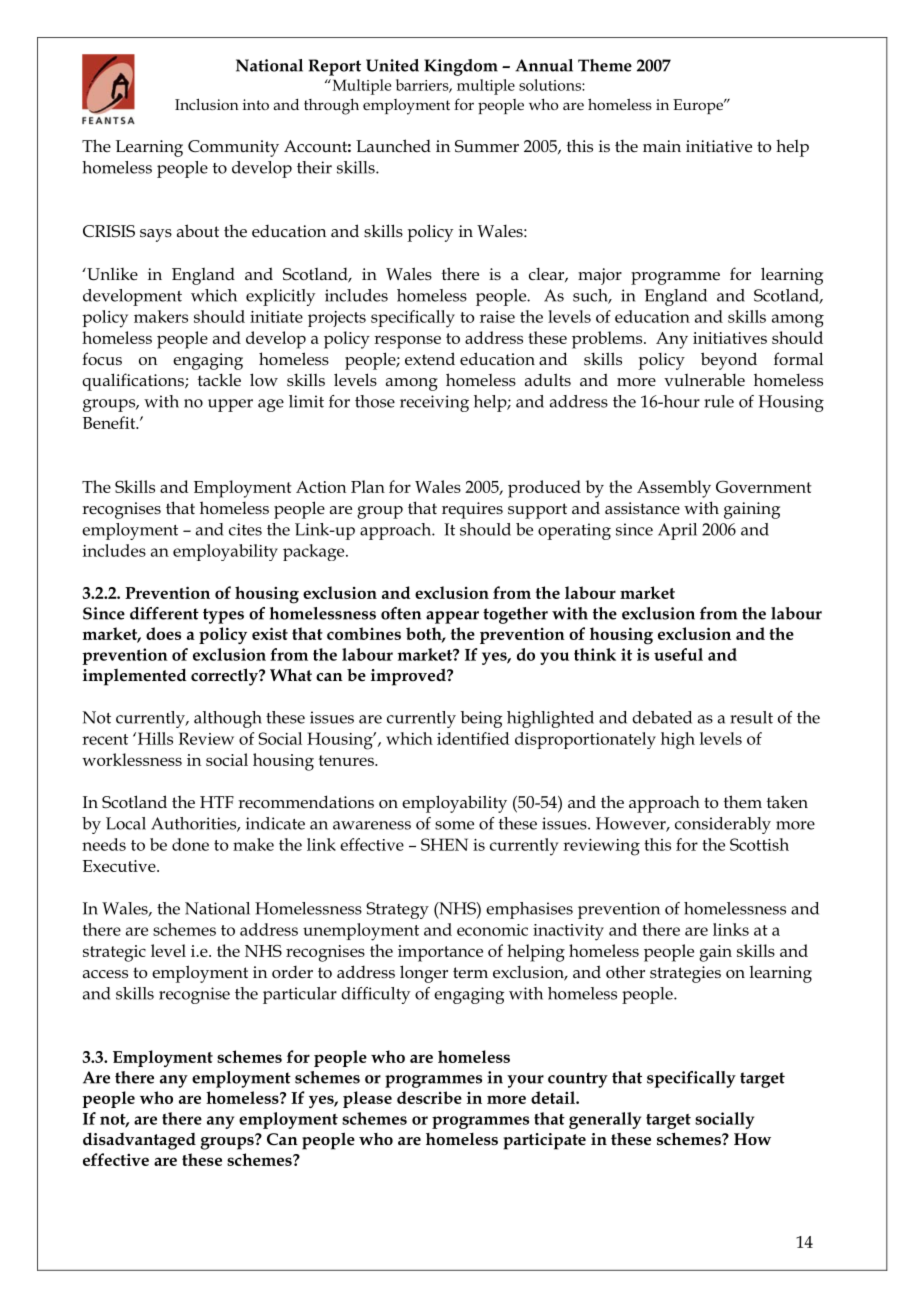  What do you see at coordinates (452, 617) in the image?
I see `appear` at bounding box center [452, 617].
